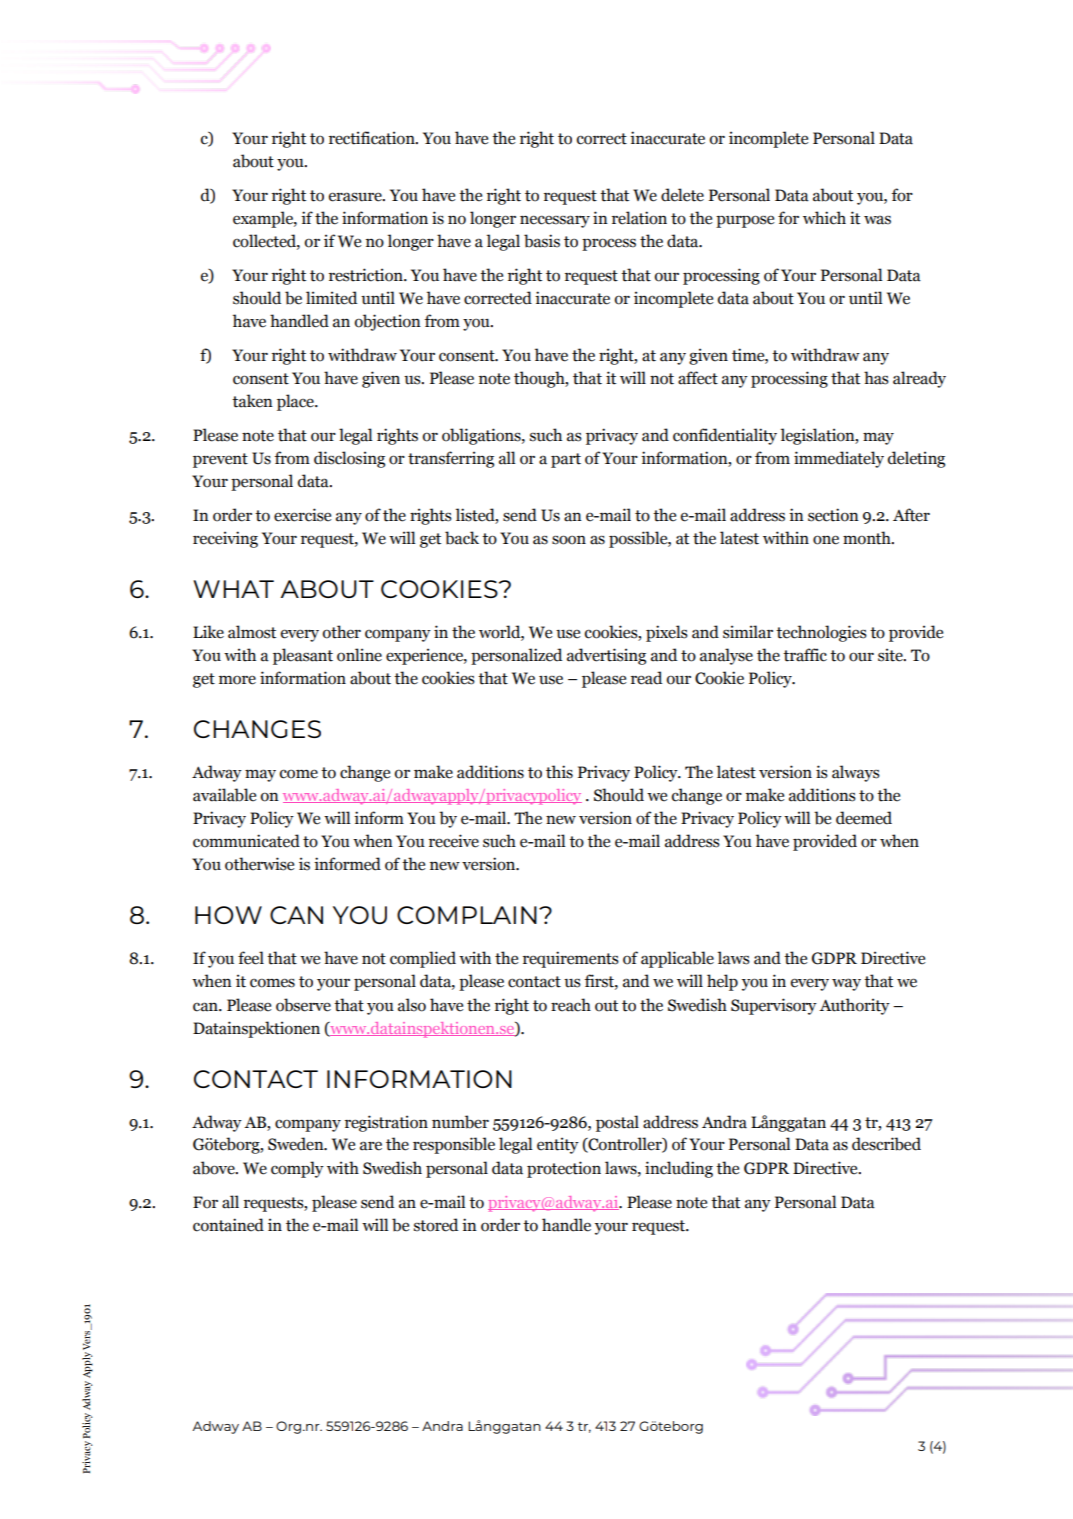 The width and height of the screenshot is (1073, 1519). Describe the element at coordinates (303, 656) in the screenshot. I see `pleasant` at that location.
